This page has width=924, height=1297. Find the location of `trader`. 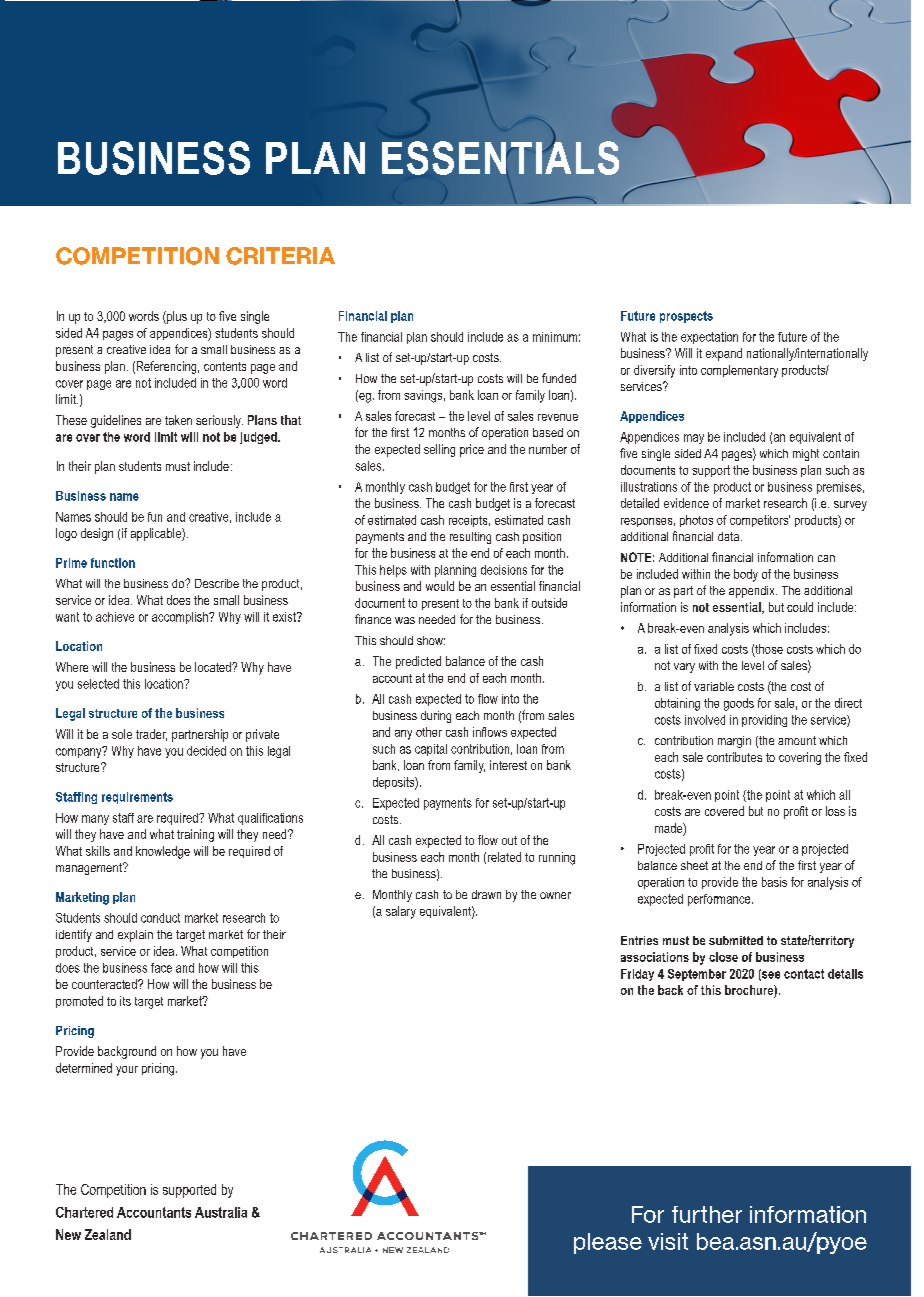

trader is located at coordinates (151, 735).
